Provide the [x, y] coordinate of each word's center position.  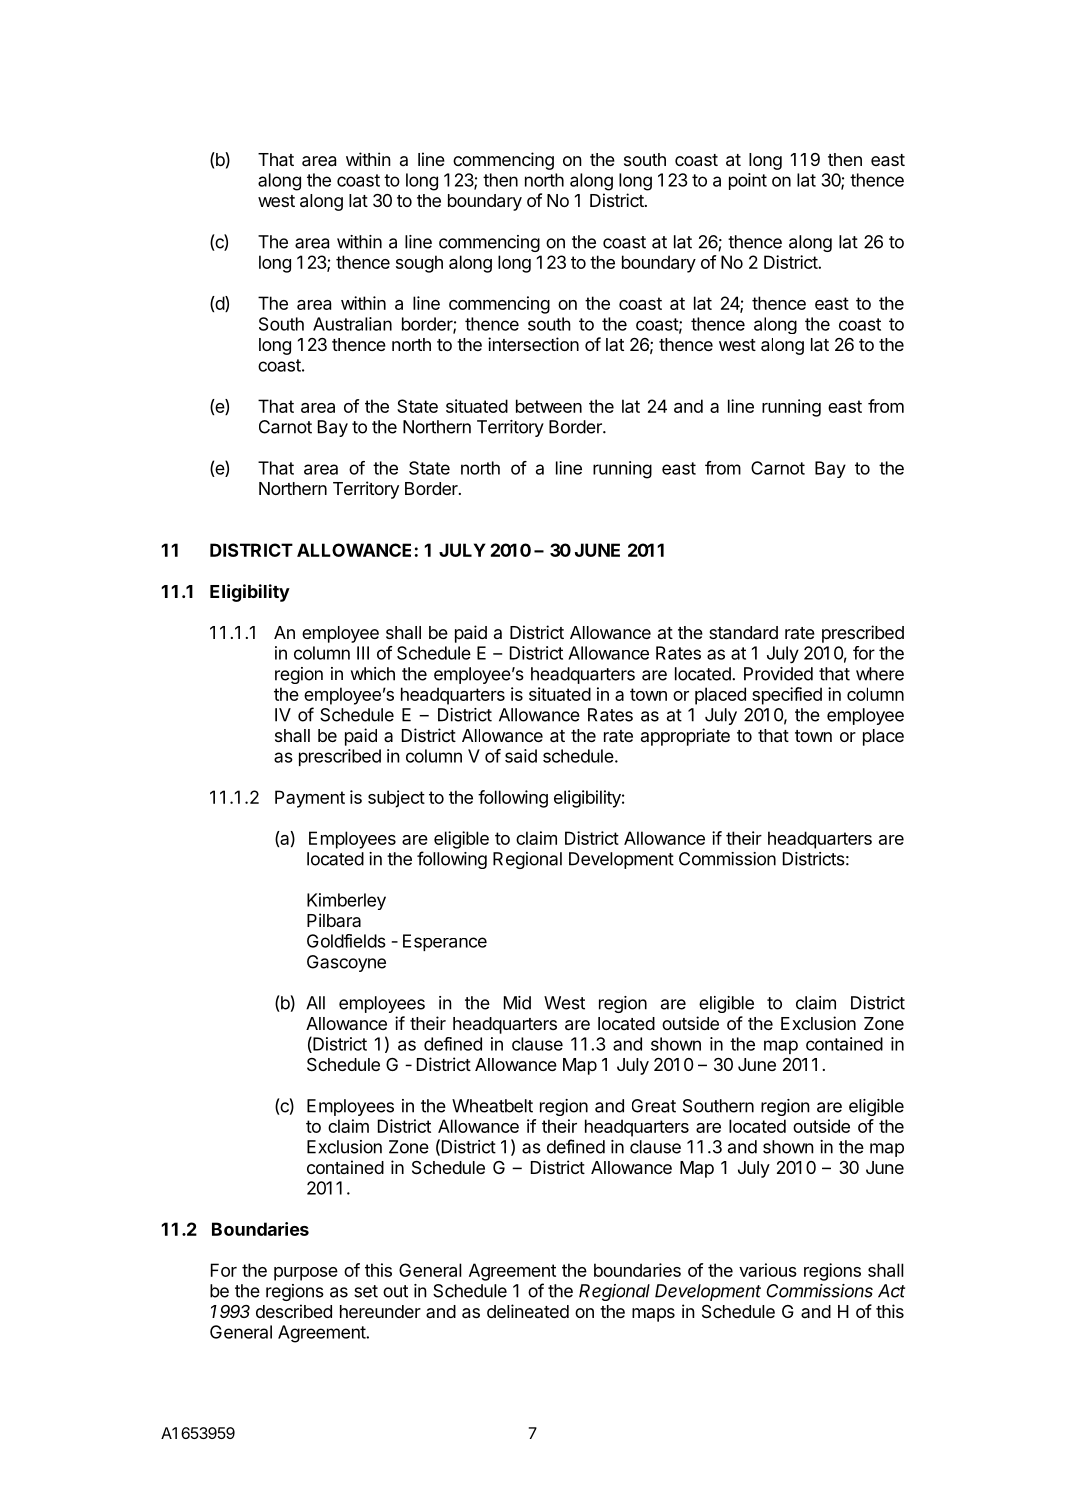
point [748, 181]
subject [396, 799]
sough [419, 264]
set [366, 1291]
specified [787, 696]
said [521, 756]
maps [653, 1315]
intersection [533, 344]
